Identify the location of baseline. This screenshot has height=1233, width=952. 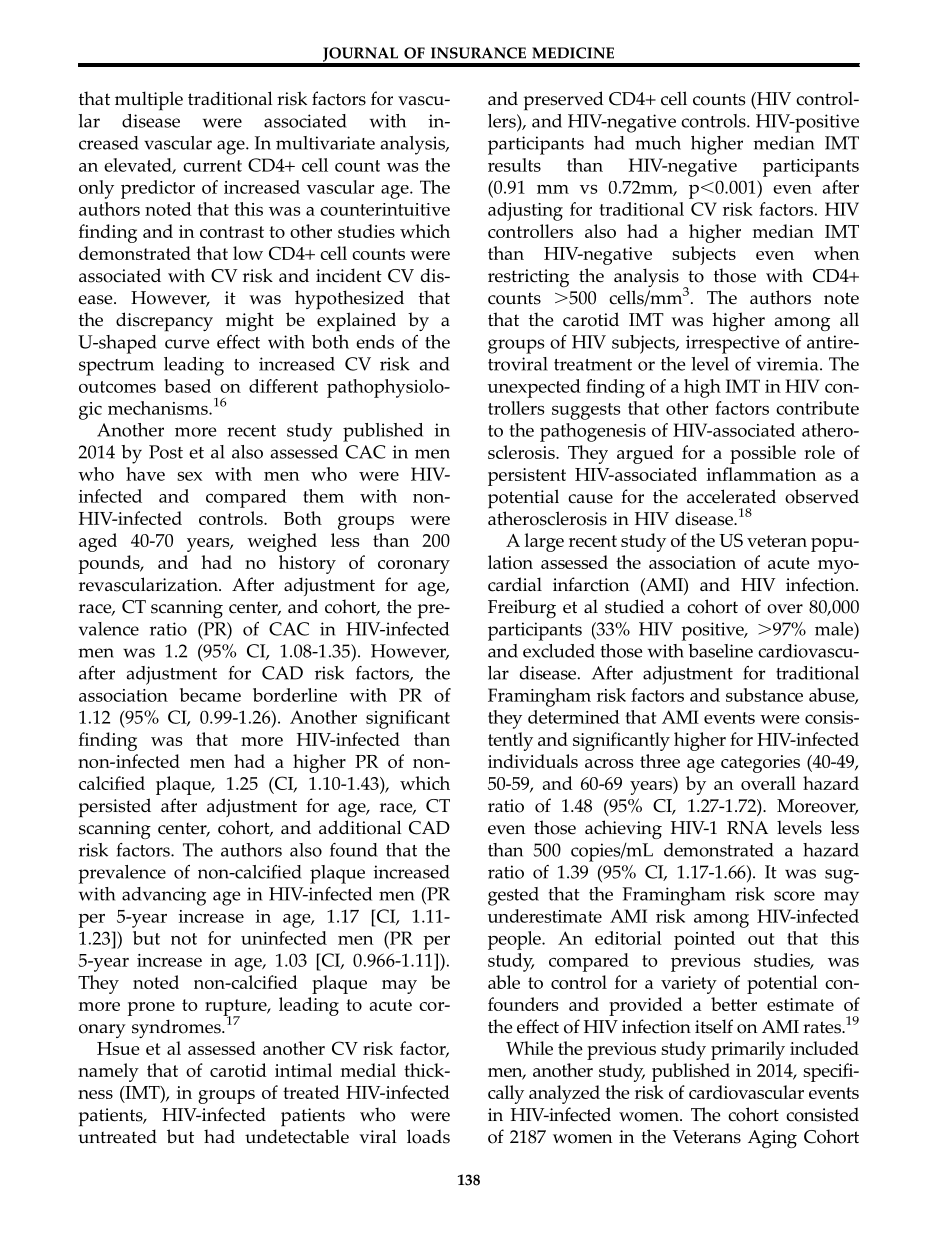
(720, 651).
